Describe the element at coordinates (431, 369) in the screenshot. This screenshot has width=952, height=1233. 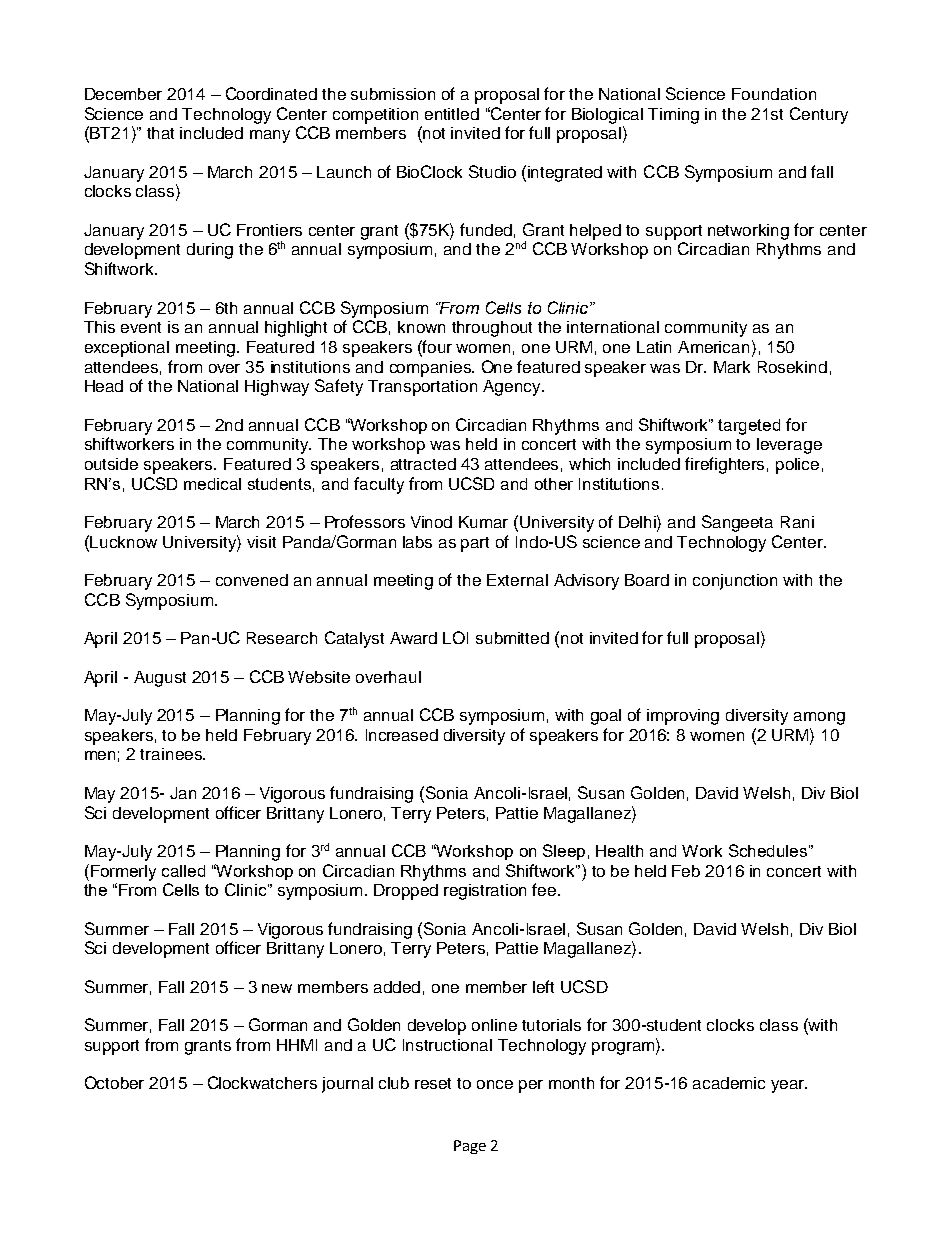
I see `companies` at that location.
